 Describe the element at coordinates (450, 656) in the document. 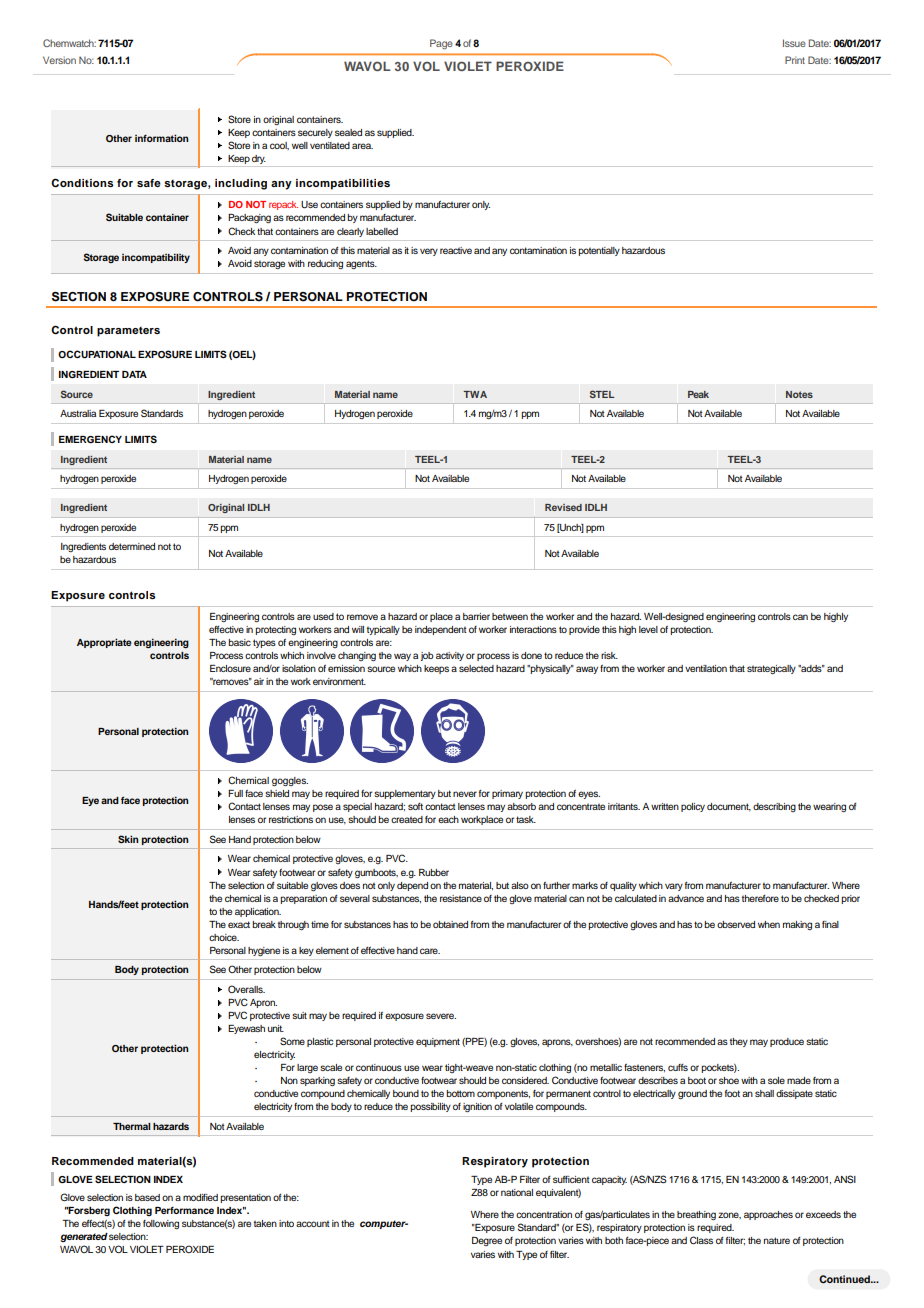

I see `activity` at that location.
